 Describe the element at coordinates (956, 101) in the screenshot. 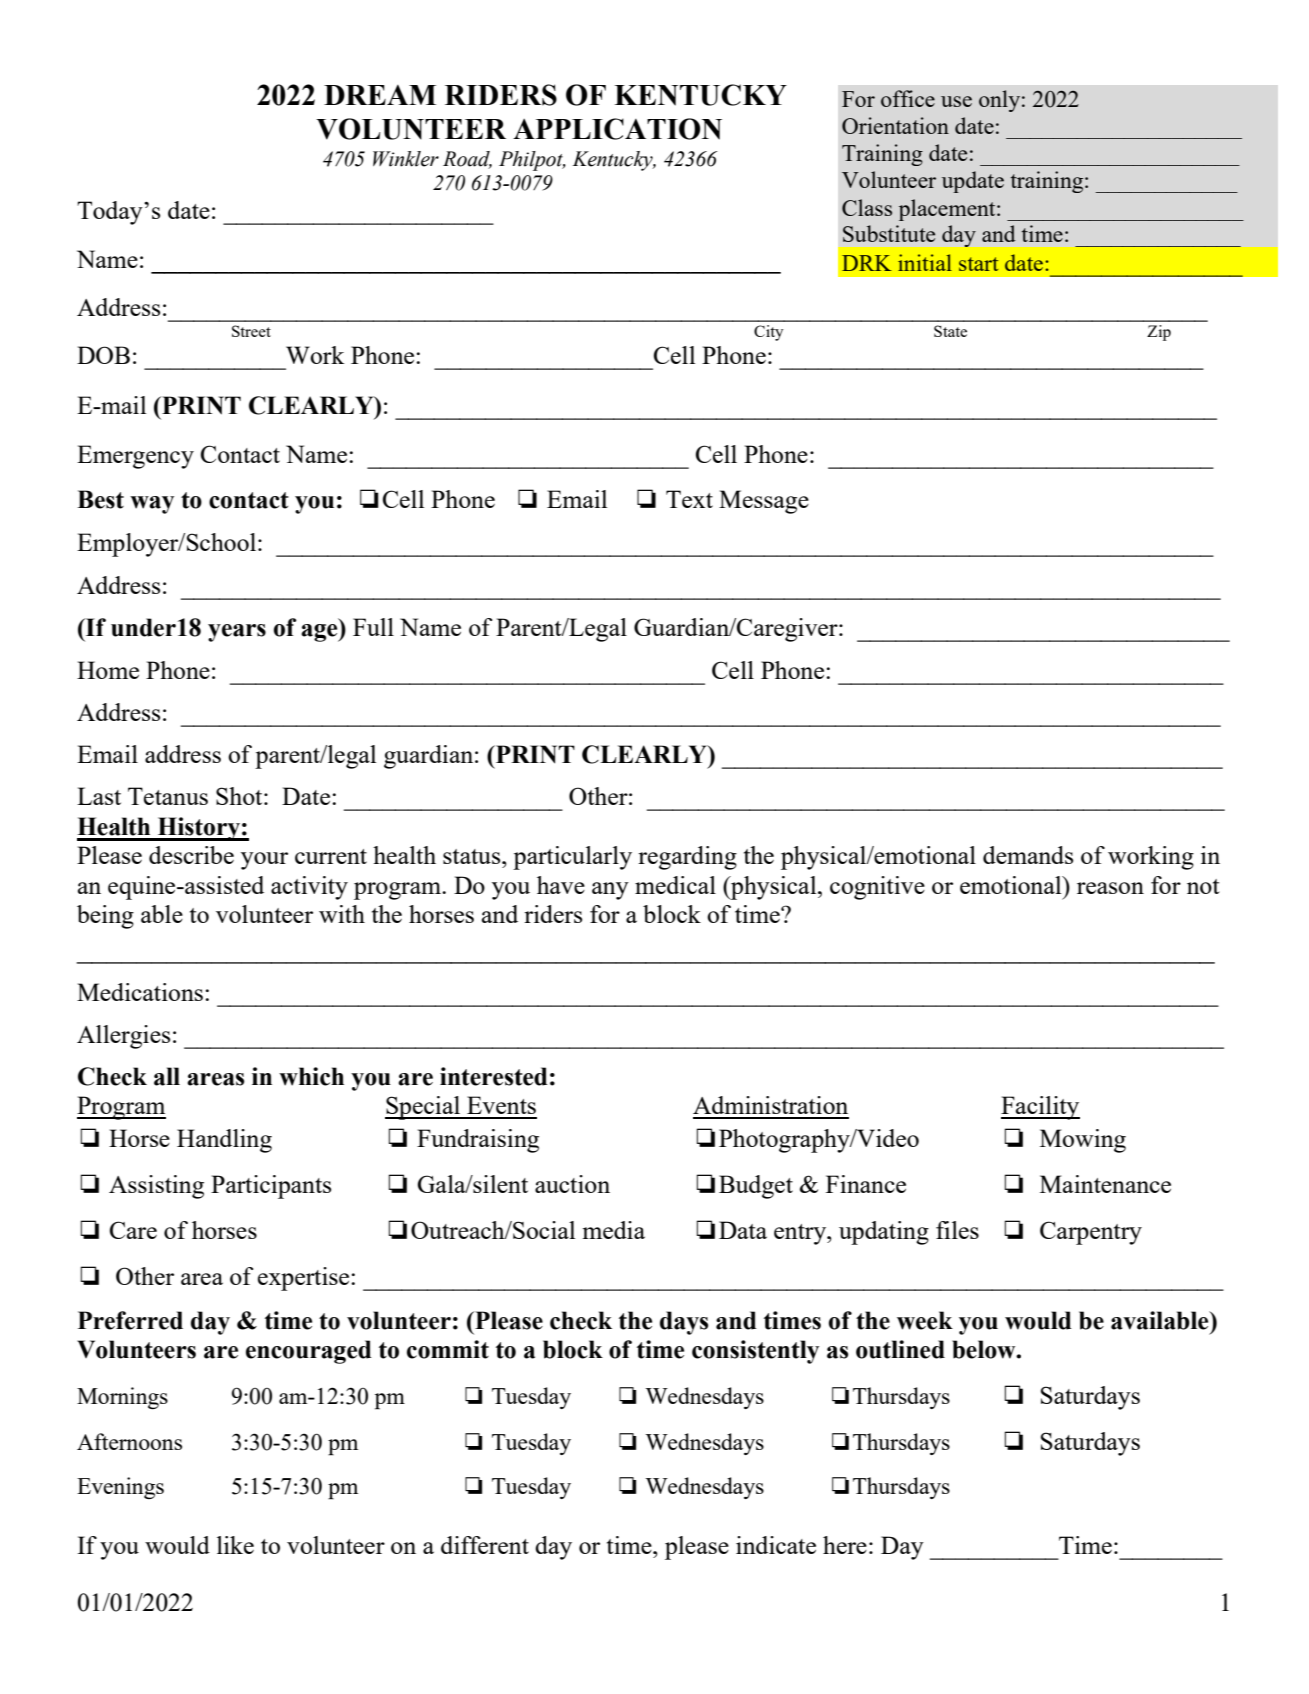

I see `use` at that location.
